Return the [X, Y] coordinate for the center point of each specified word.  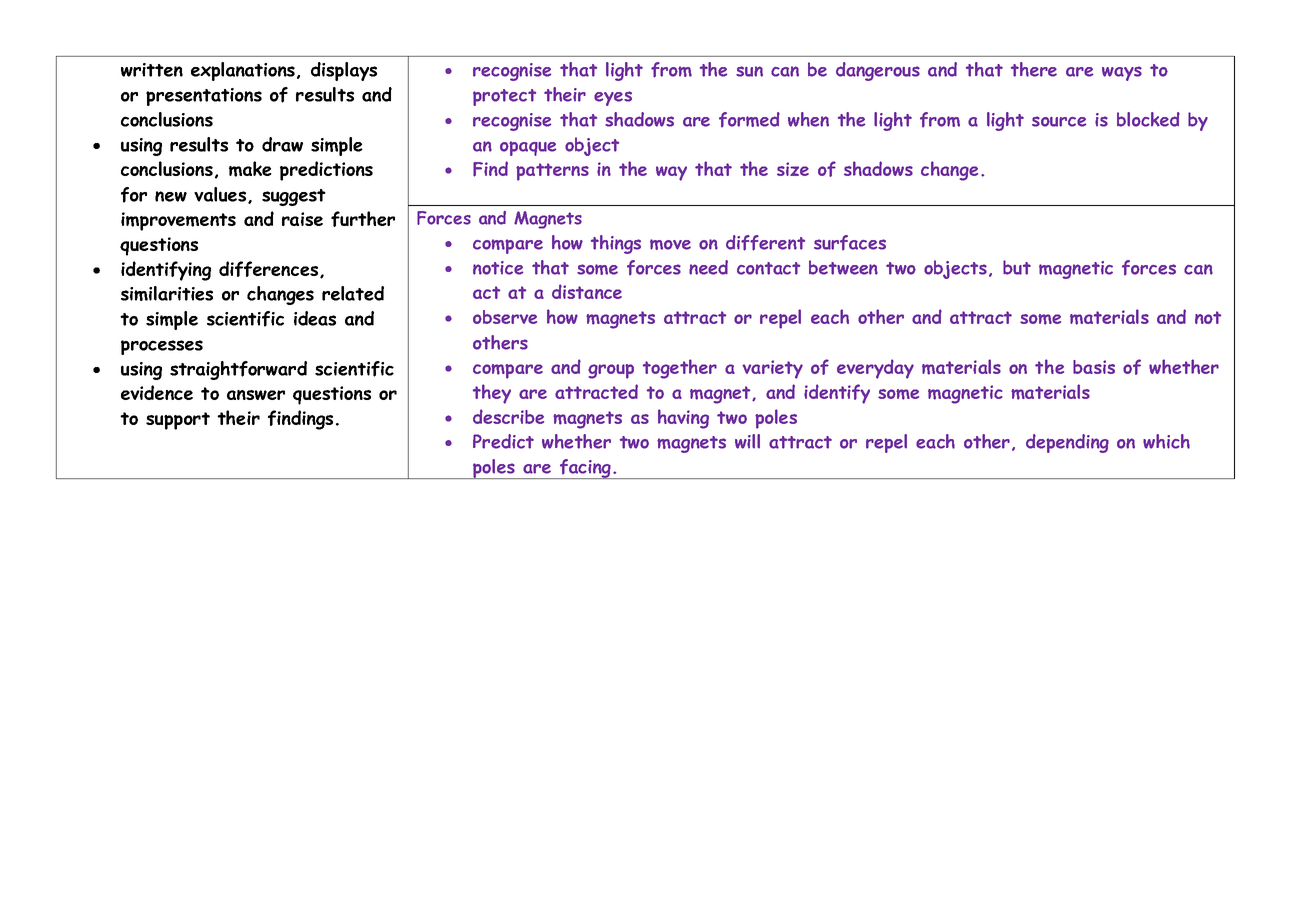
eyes [613, 98]
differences [270, 269]
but [1017, 267]
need [708, 267]
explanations [243, 71]
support [178, 421]
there [1034, 69]
